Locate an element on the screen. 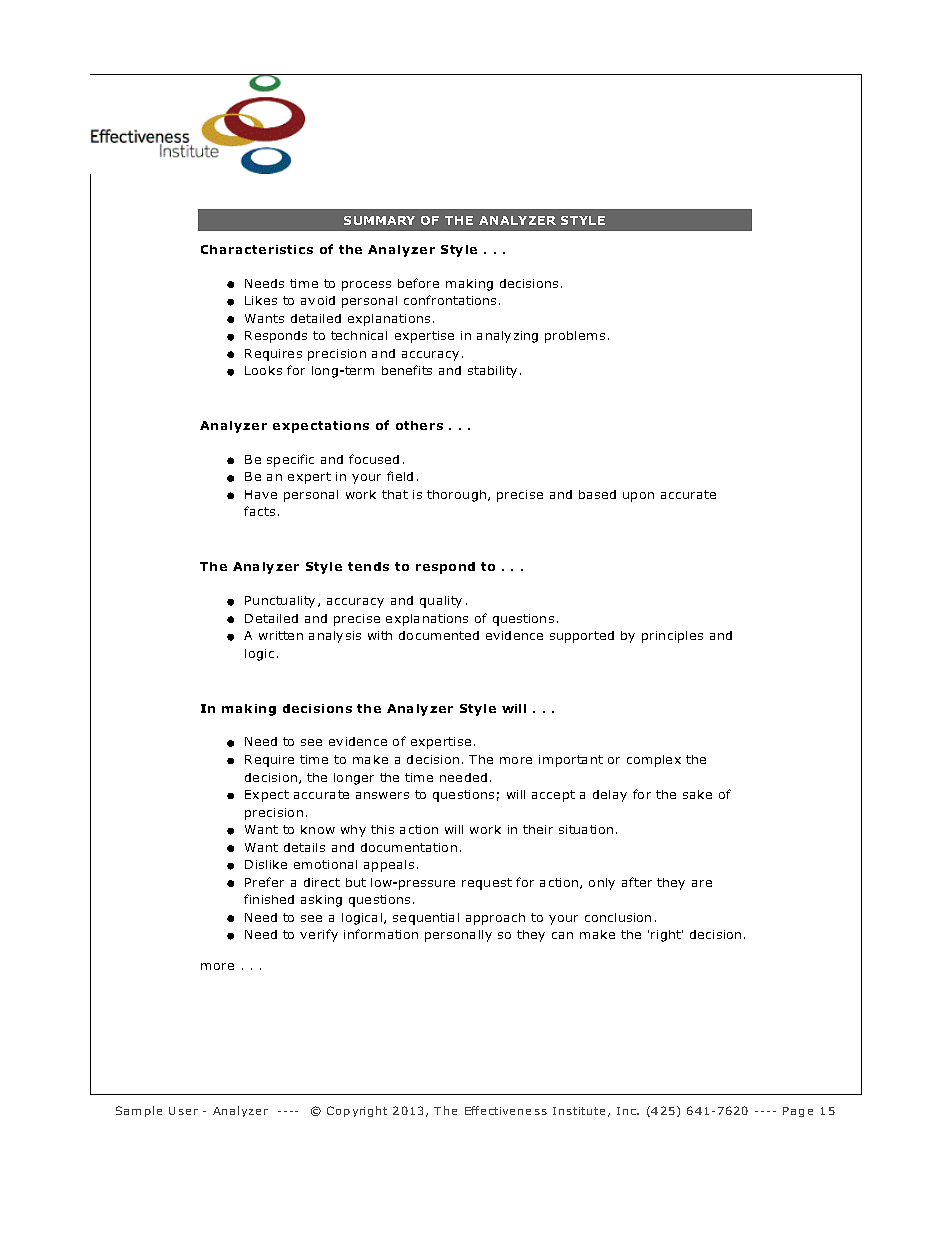 The image size is (952, 1233). Effectiveness is located at coordinates (506, 1110).
